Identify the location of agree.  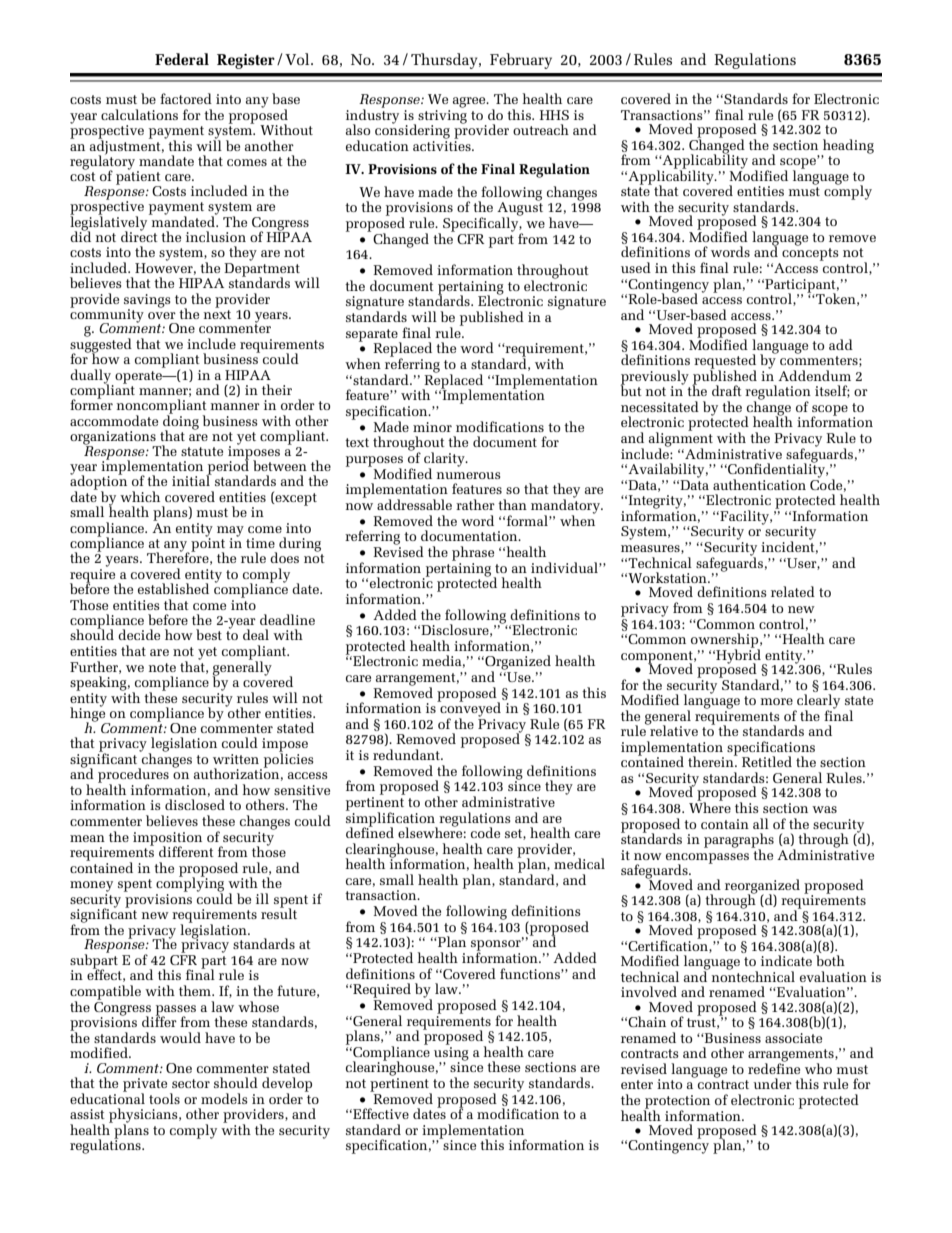
(470, 102).
